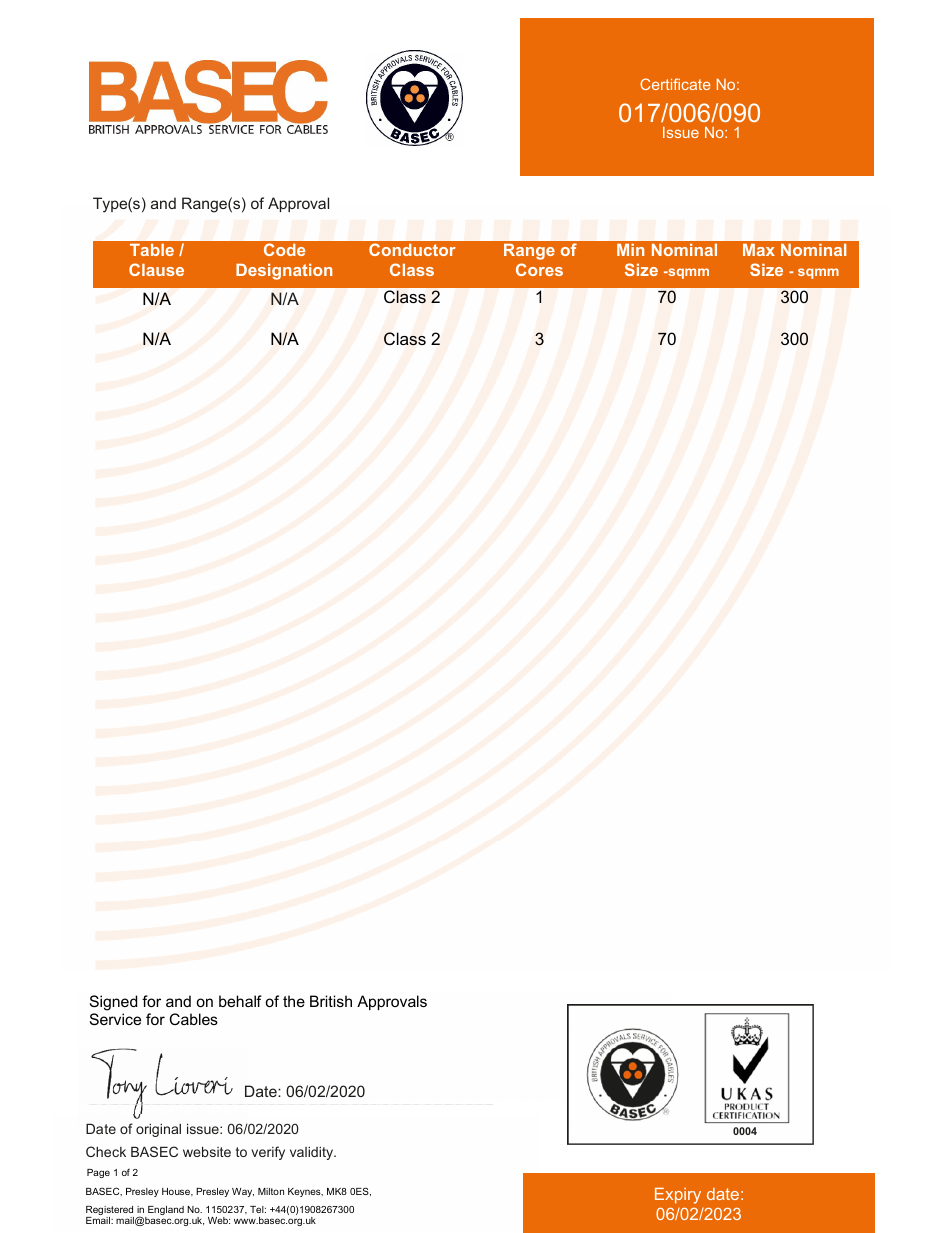 Image resolution: width=952 pixels, height=1233 pixels. What do you see at coordinates (113, 1003) in the screenshot?
I see `Signed` at bounding box center [113, 1003].
